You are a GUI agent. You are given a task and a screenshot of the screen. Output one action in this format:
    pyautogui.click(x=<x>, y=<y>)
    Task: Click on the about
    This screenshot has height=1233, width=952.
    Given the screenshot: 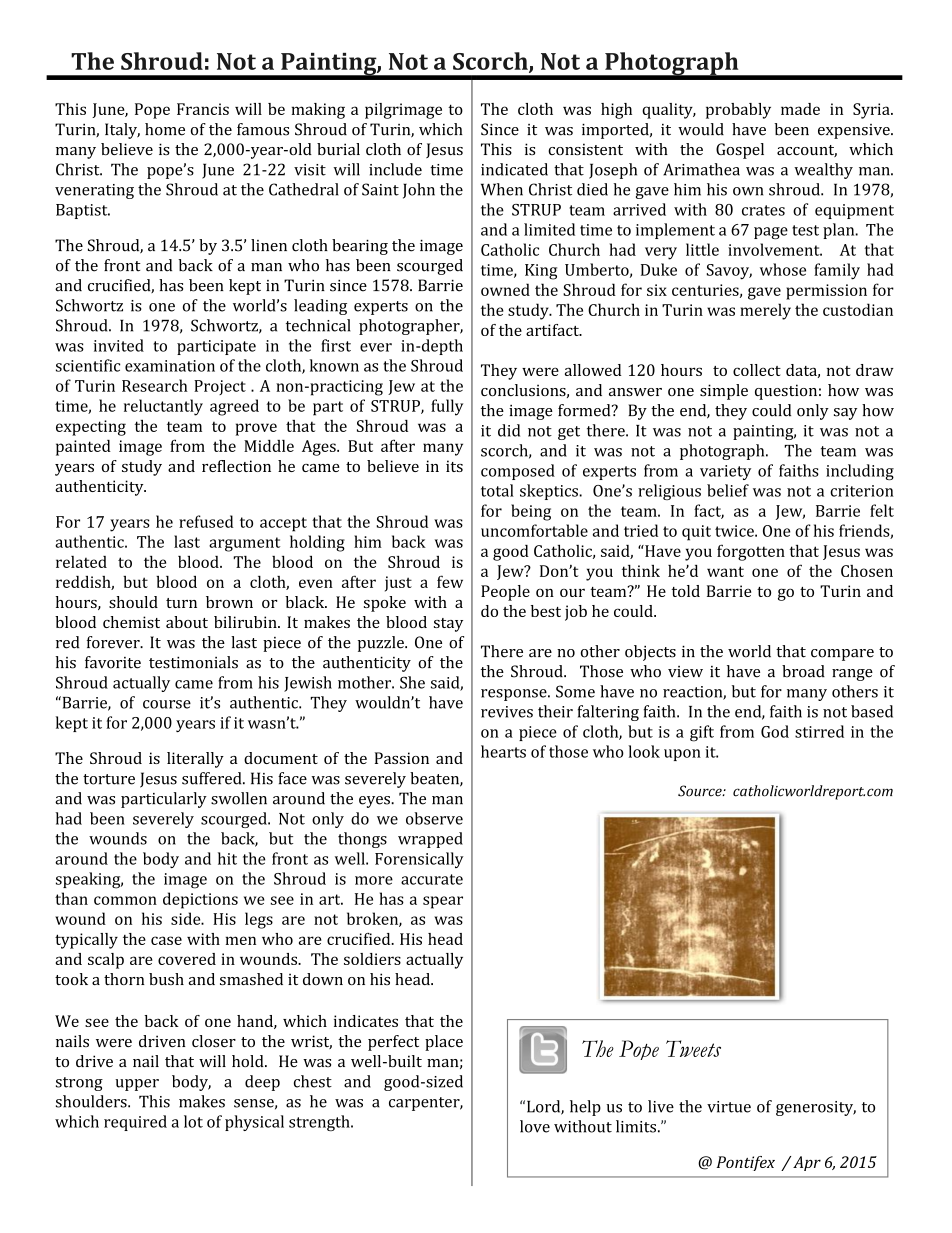 What is the action you would take?
    pyautogui.click(x=187, y=622)
